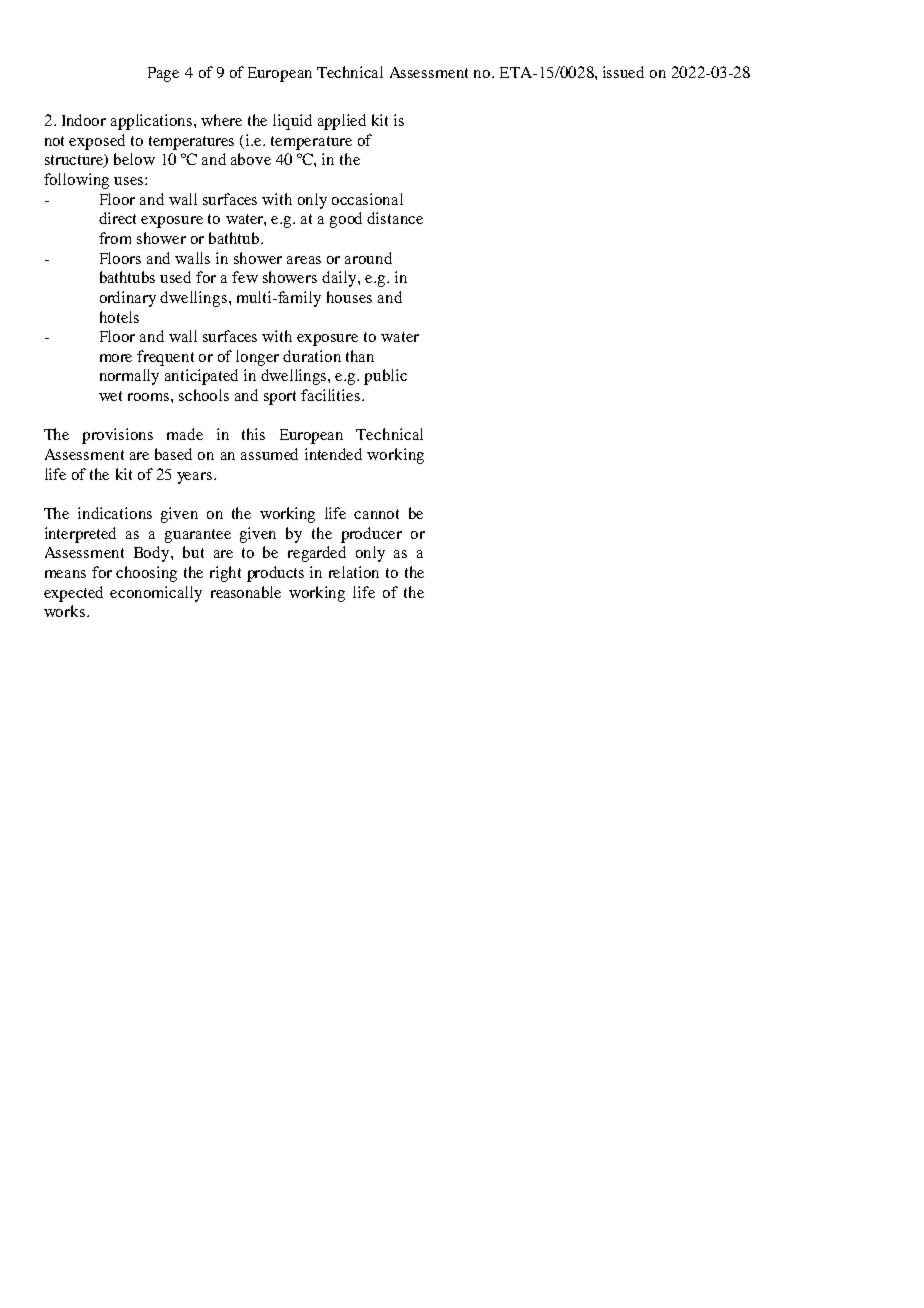 The width and height of the document is (924, 1308). Describe the element at coordinates (116, 358) in the document. I see `more` at that location.
